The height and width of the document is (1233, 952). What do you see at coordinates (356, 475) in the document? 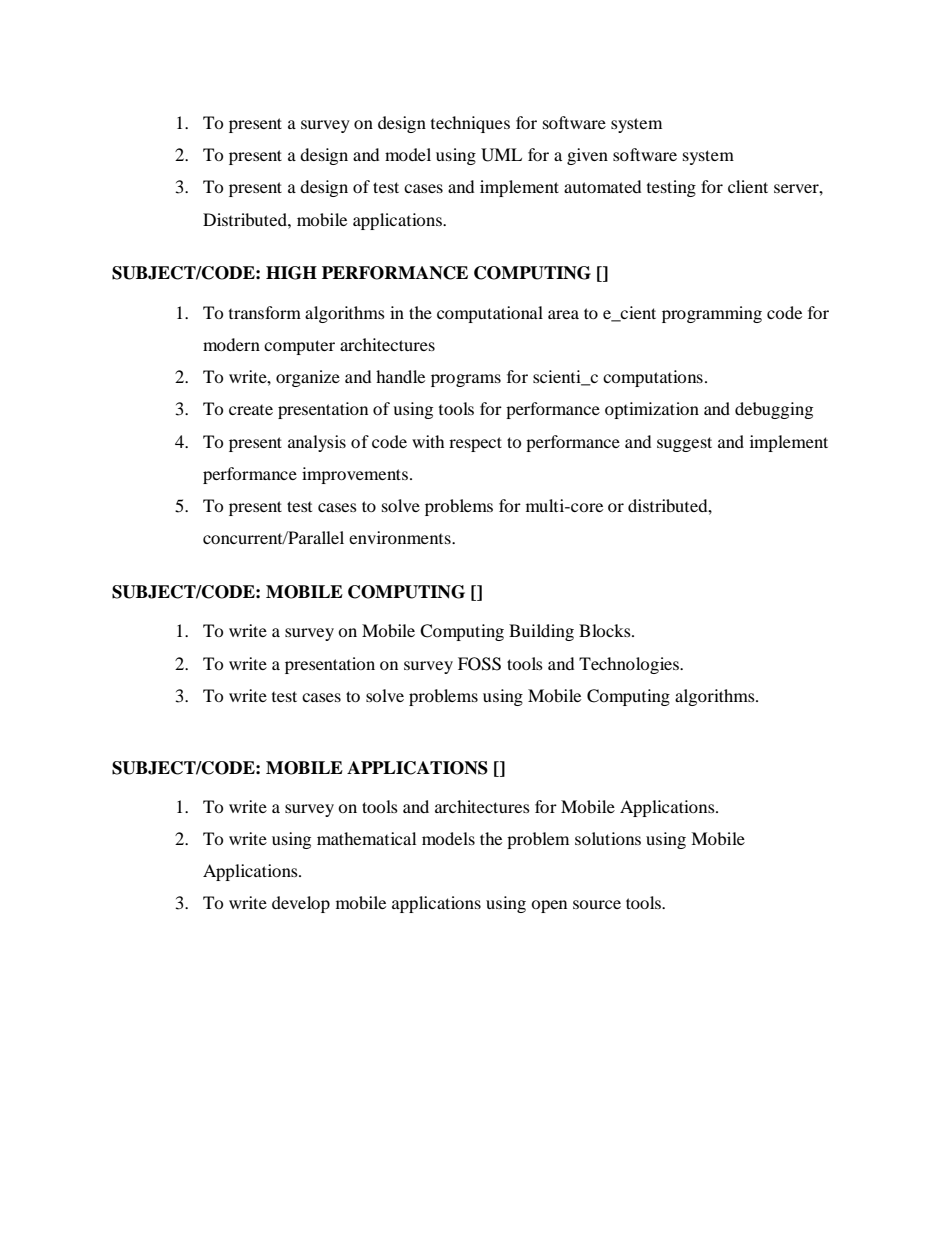
I see `improvements` at bounding box center [356, 475].
